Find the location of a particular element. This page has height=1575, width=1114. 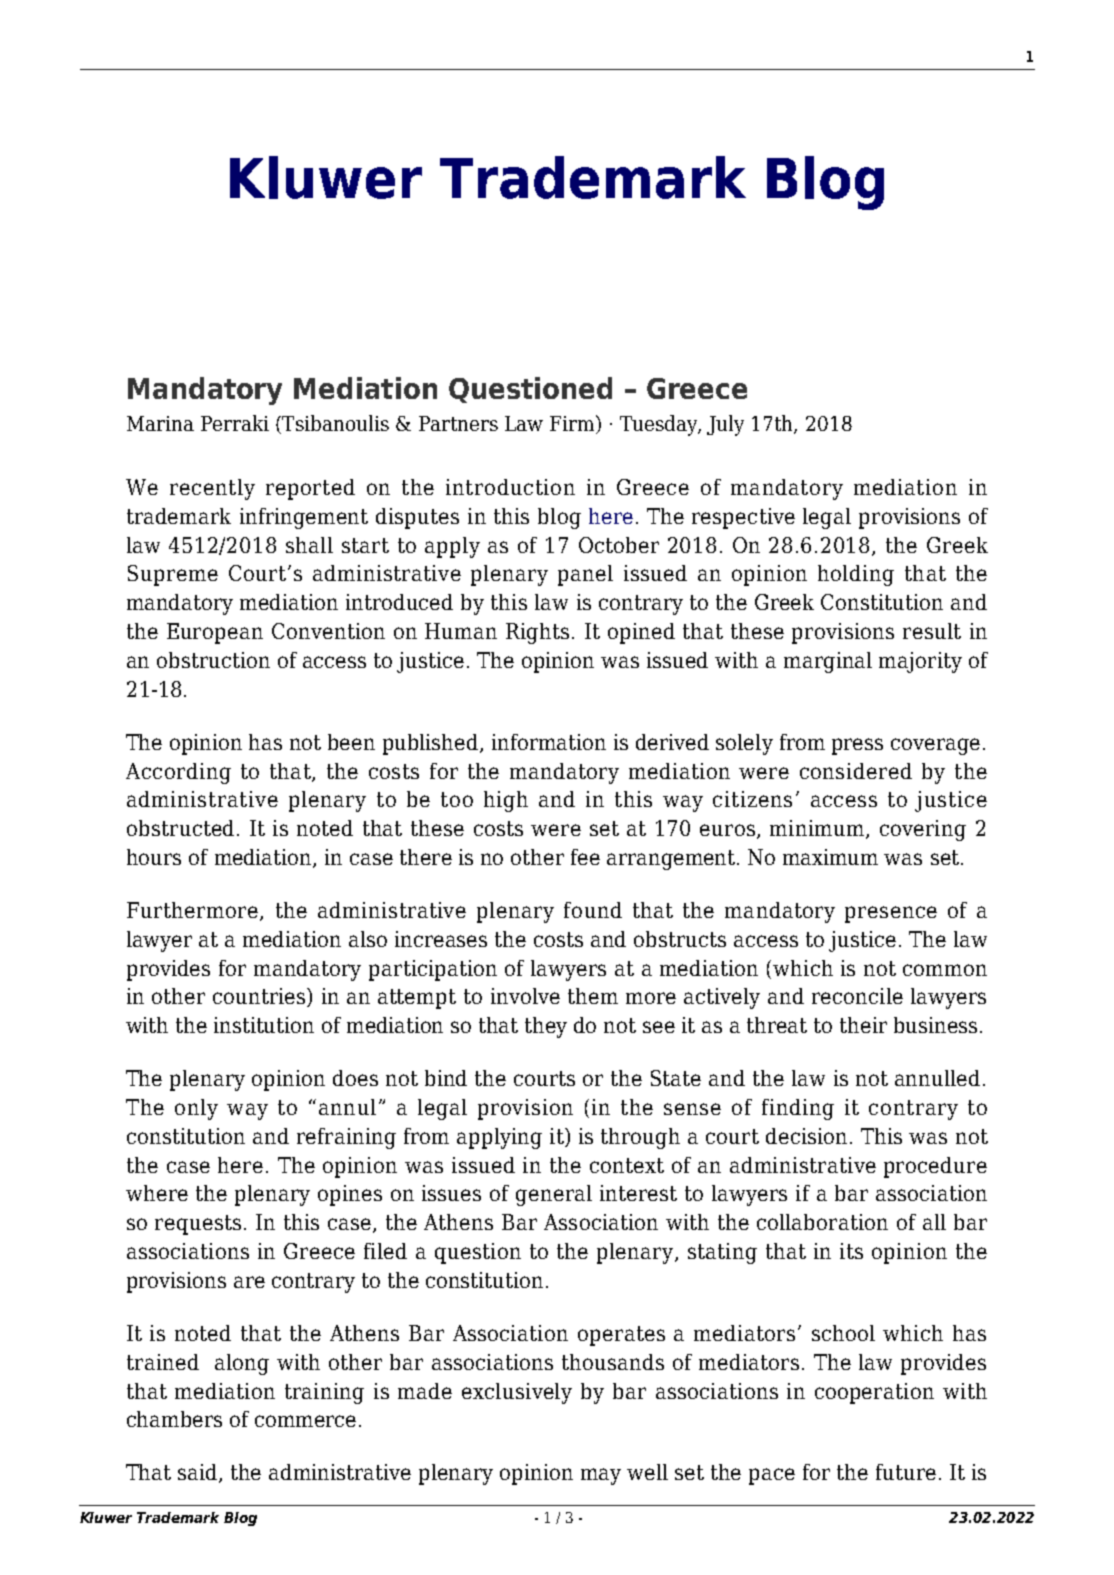

recently is located at coordinates (212, 489).
